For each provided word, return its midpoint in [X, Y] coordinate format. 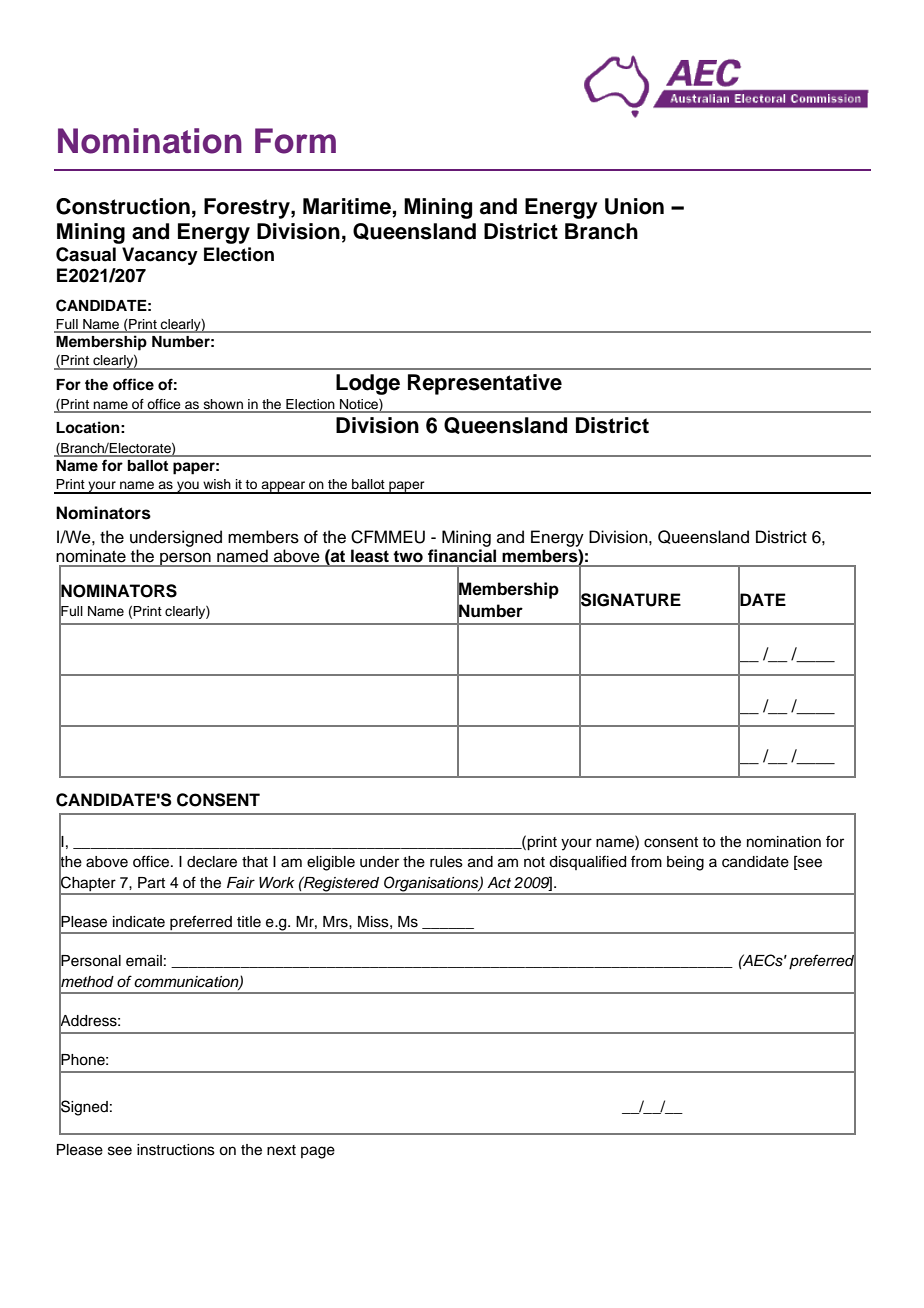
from [646, 861]
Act [499, 883]
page [318, 1152]
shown [223, 405]
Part [151, 883]
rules [446, 862]
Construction [123, 206]
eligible [331, 863]
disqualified [587, 862]
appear [284, 487]
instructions [176, 1150]
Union [634, 206]
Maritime [348, 207]
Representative [485, 384]
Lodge [368, 384]
